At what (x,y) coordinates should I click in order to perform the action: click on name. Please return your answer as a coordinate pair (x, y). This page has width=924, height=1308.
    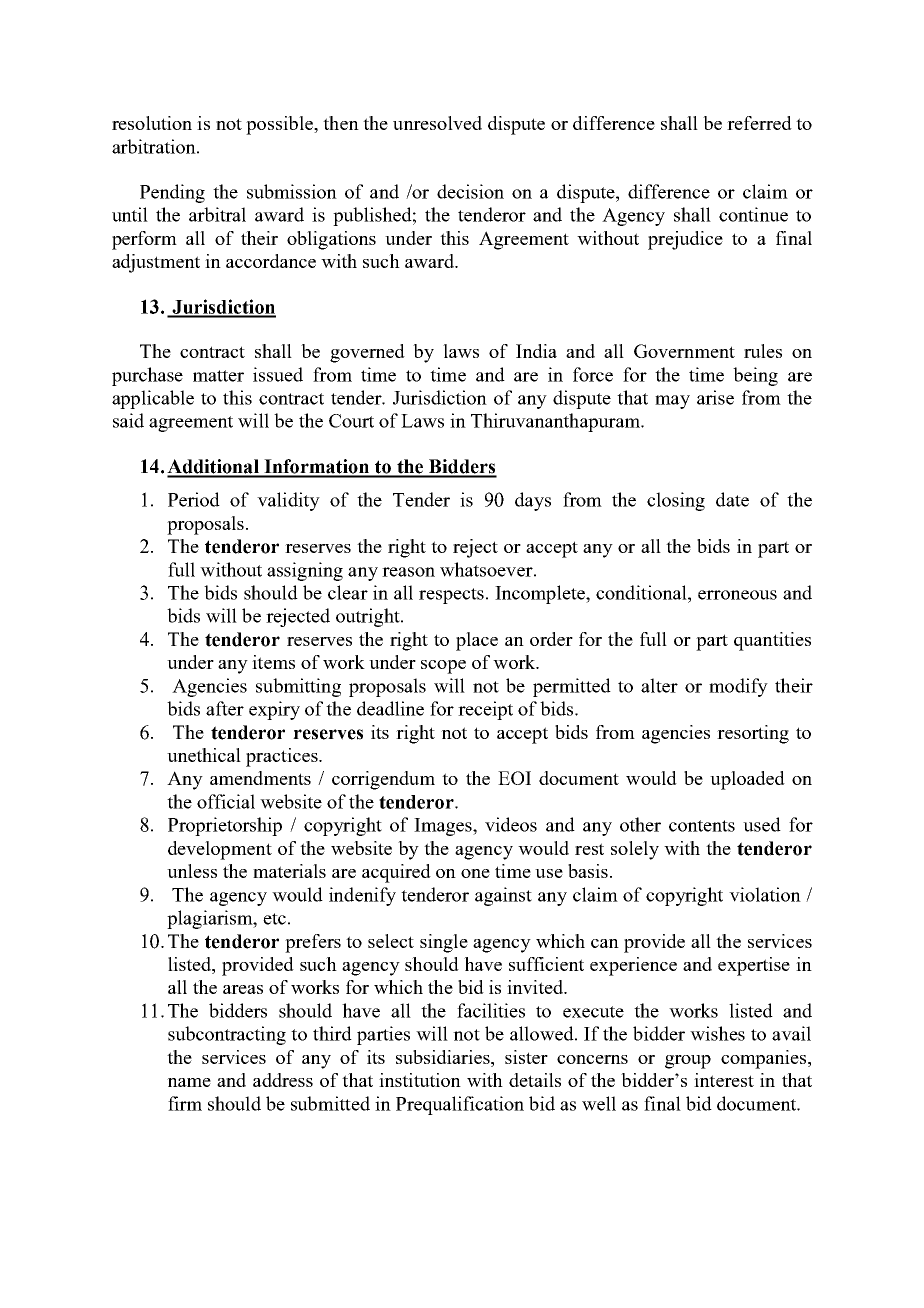
    Looking at the image, I should click on (189, 1082).
